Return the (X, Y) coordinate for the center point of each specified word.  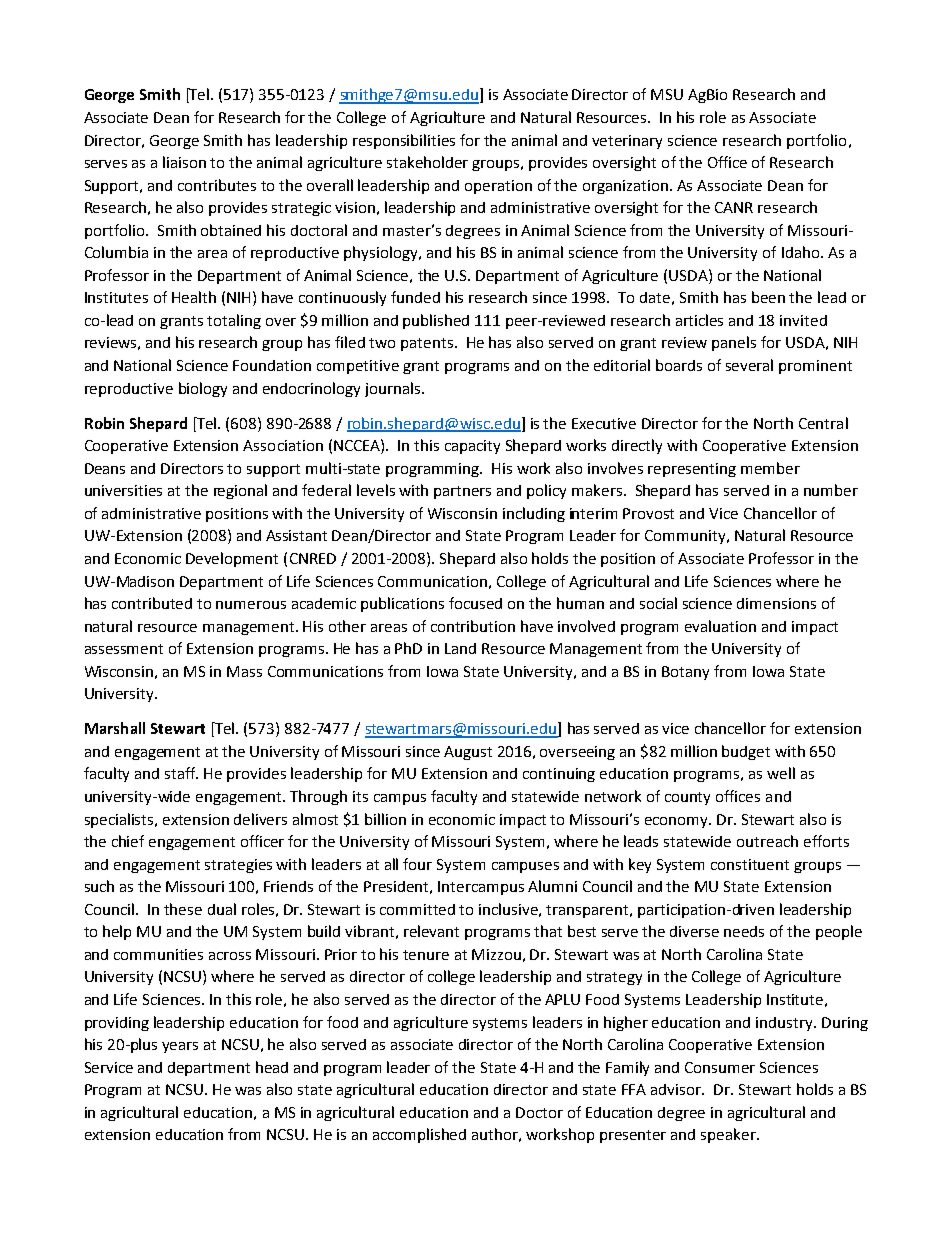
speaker (729, 1135)
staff (181, 773)
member (770, 468)
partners (462, 492)
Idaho (802, 252)
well (781, 773)
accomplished (419, 1135)
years (180, 1047)
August (468, 753)
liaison (184, 162)
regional (240, 491)
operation (498, 187)
